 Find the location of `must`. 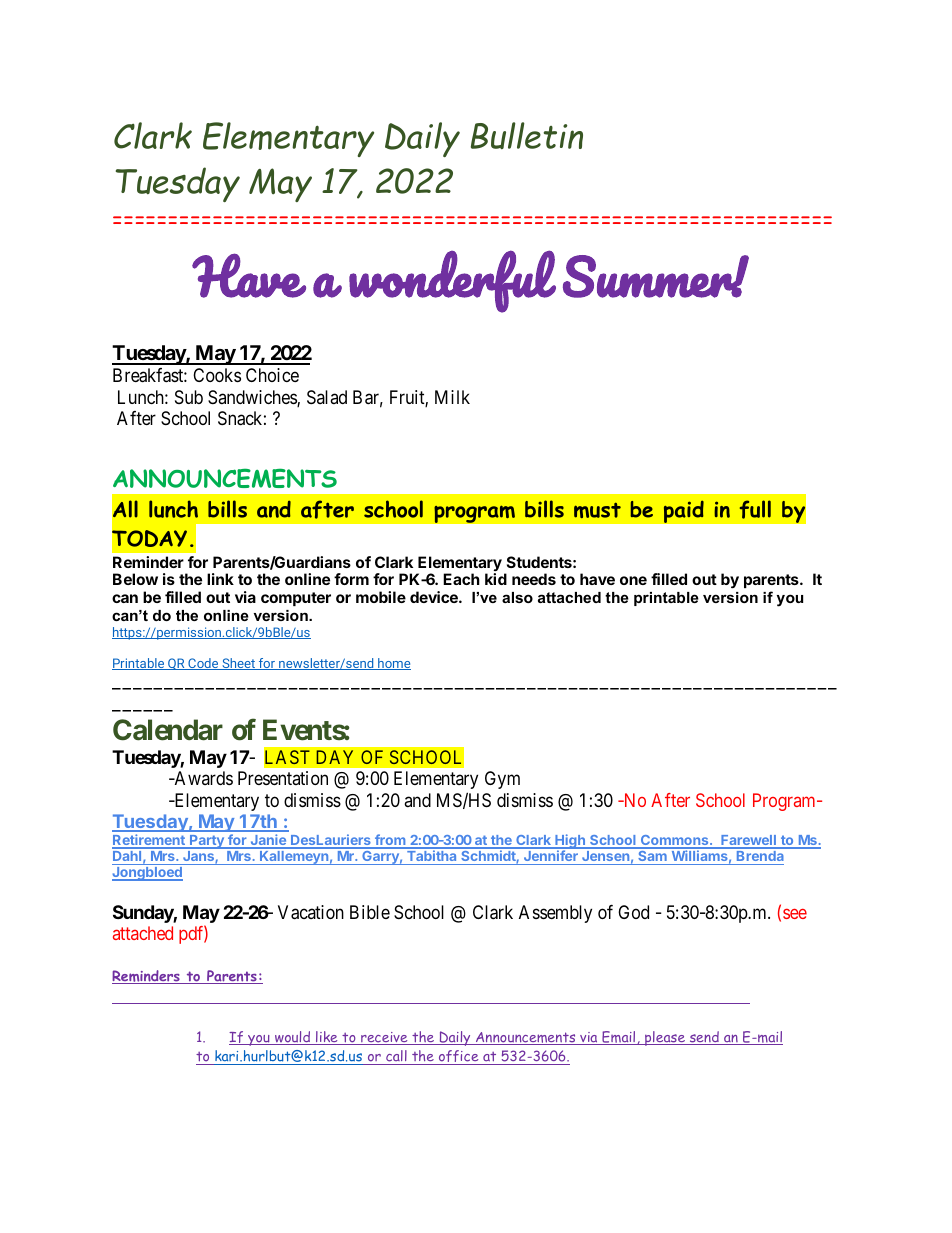

must is located at coordinates (597, 510).
